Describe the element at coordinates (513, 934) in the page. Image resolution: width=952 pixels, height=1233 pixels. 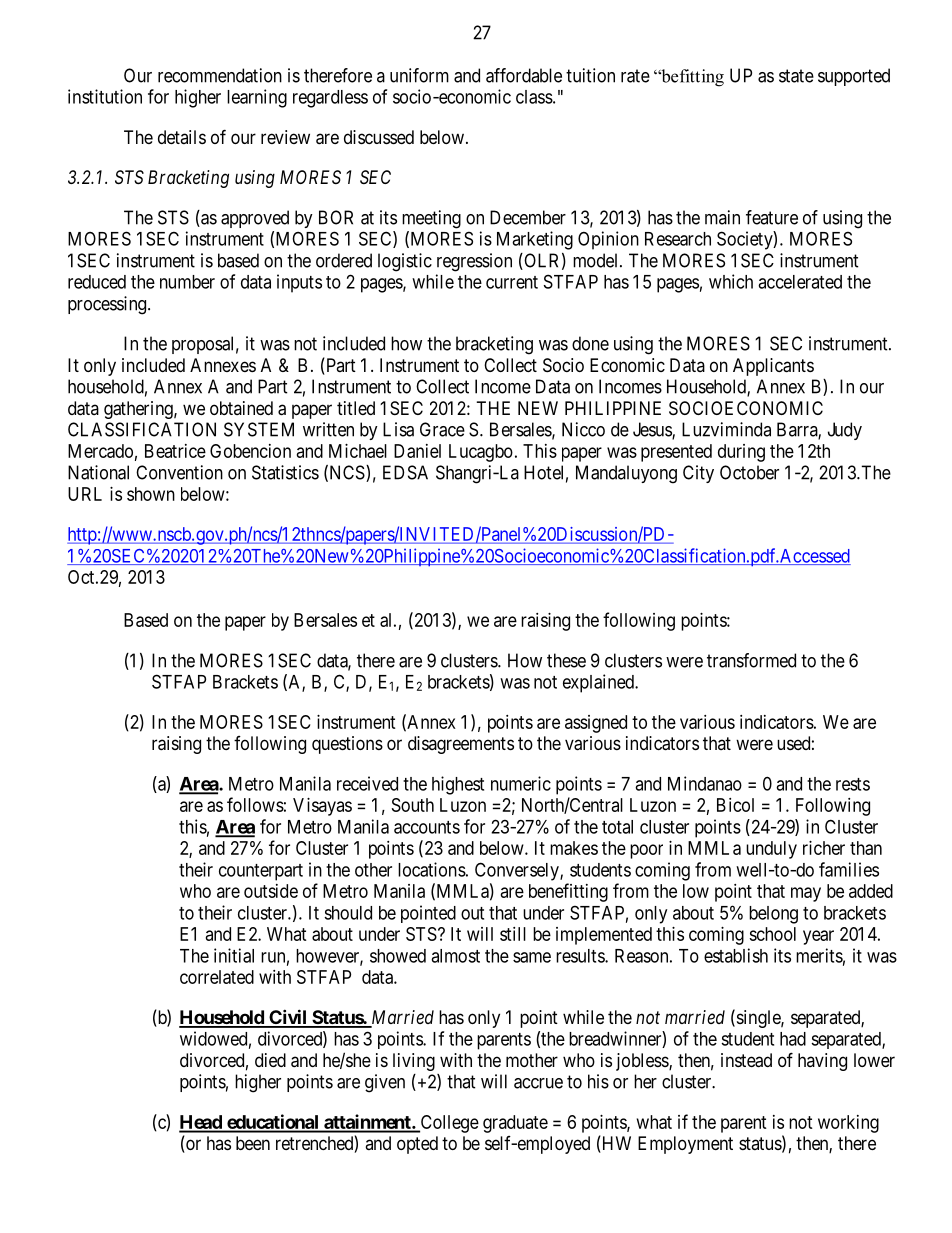
I see `still` at that location.
